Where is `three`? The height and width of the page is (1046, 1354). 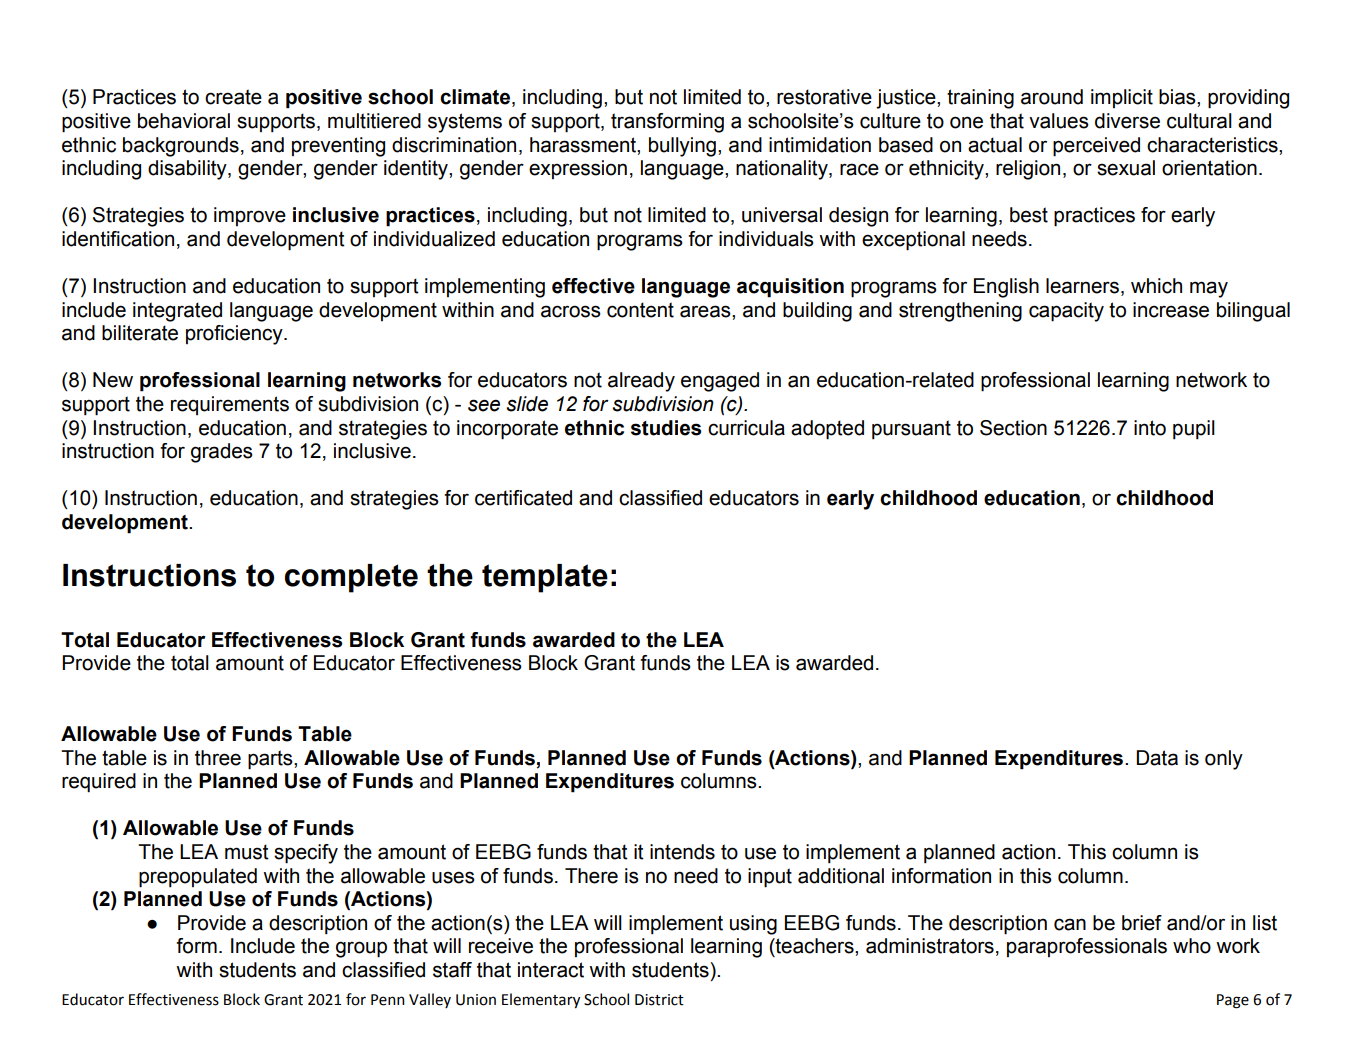
three is located at coordinates (218, 758).
